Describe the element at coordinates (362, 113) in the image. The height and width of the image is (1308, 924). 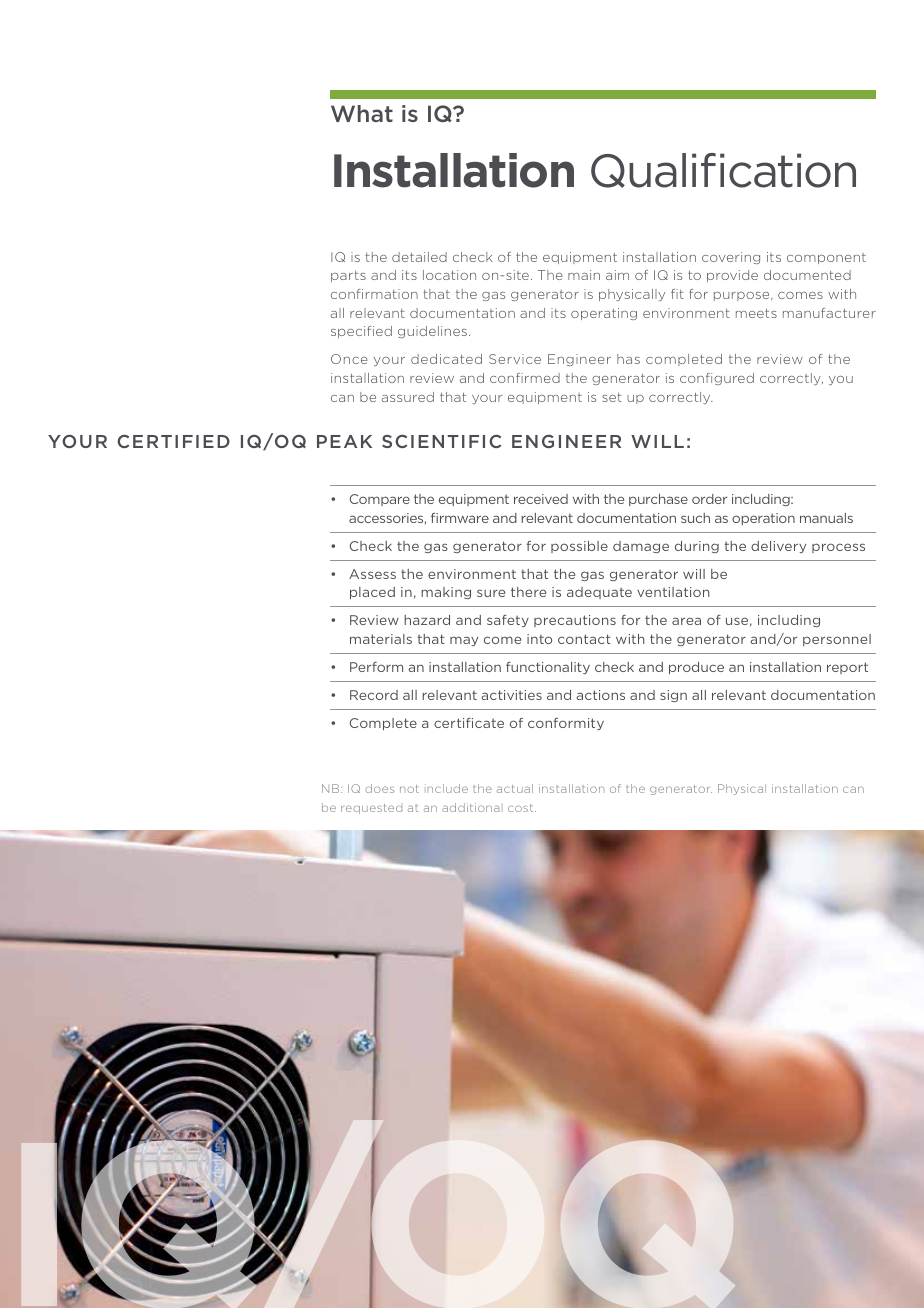
I see `What` at that location.
